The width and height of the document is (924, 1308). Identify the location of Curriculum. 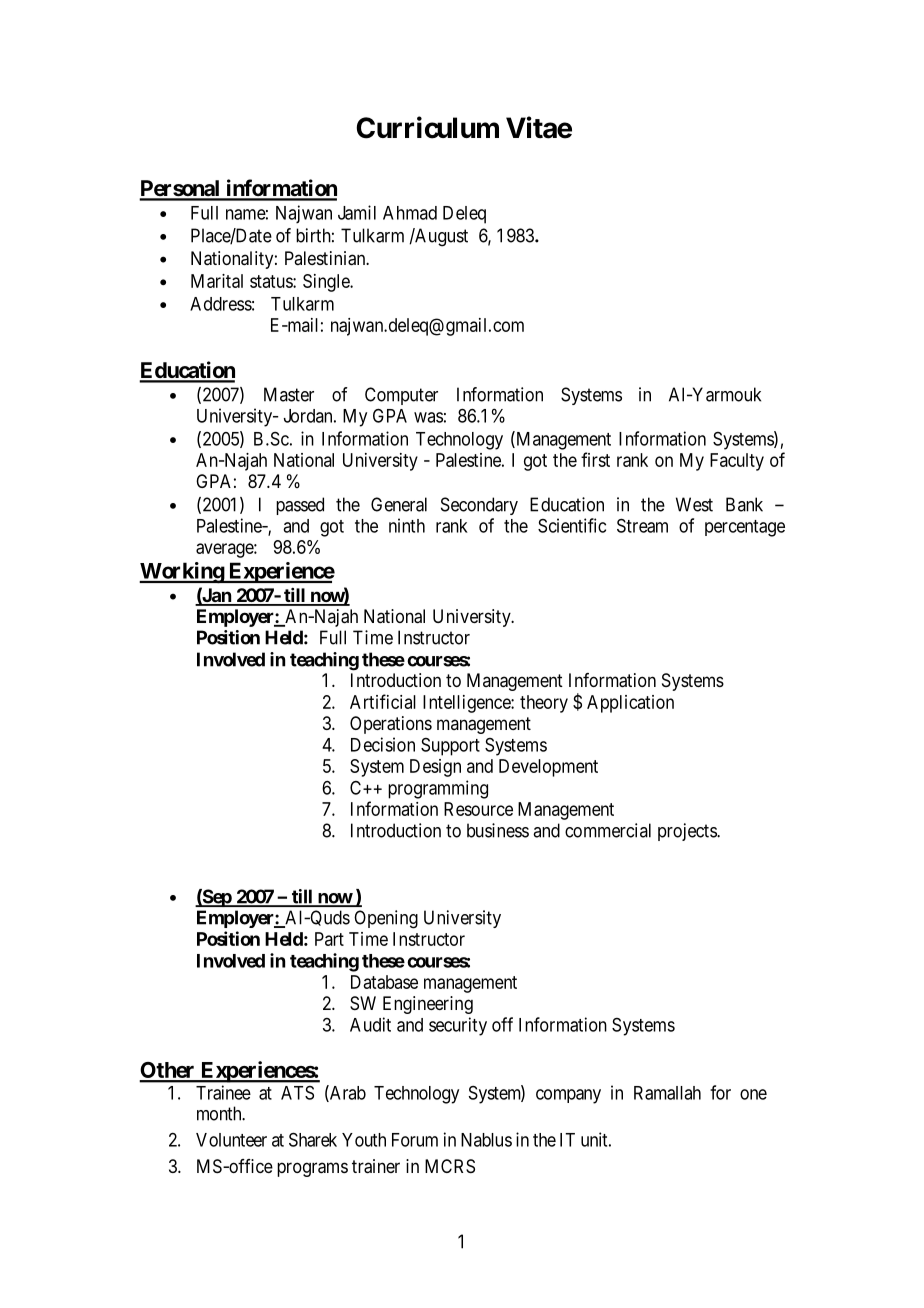
(427, 127).
